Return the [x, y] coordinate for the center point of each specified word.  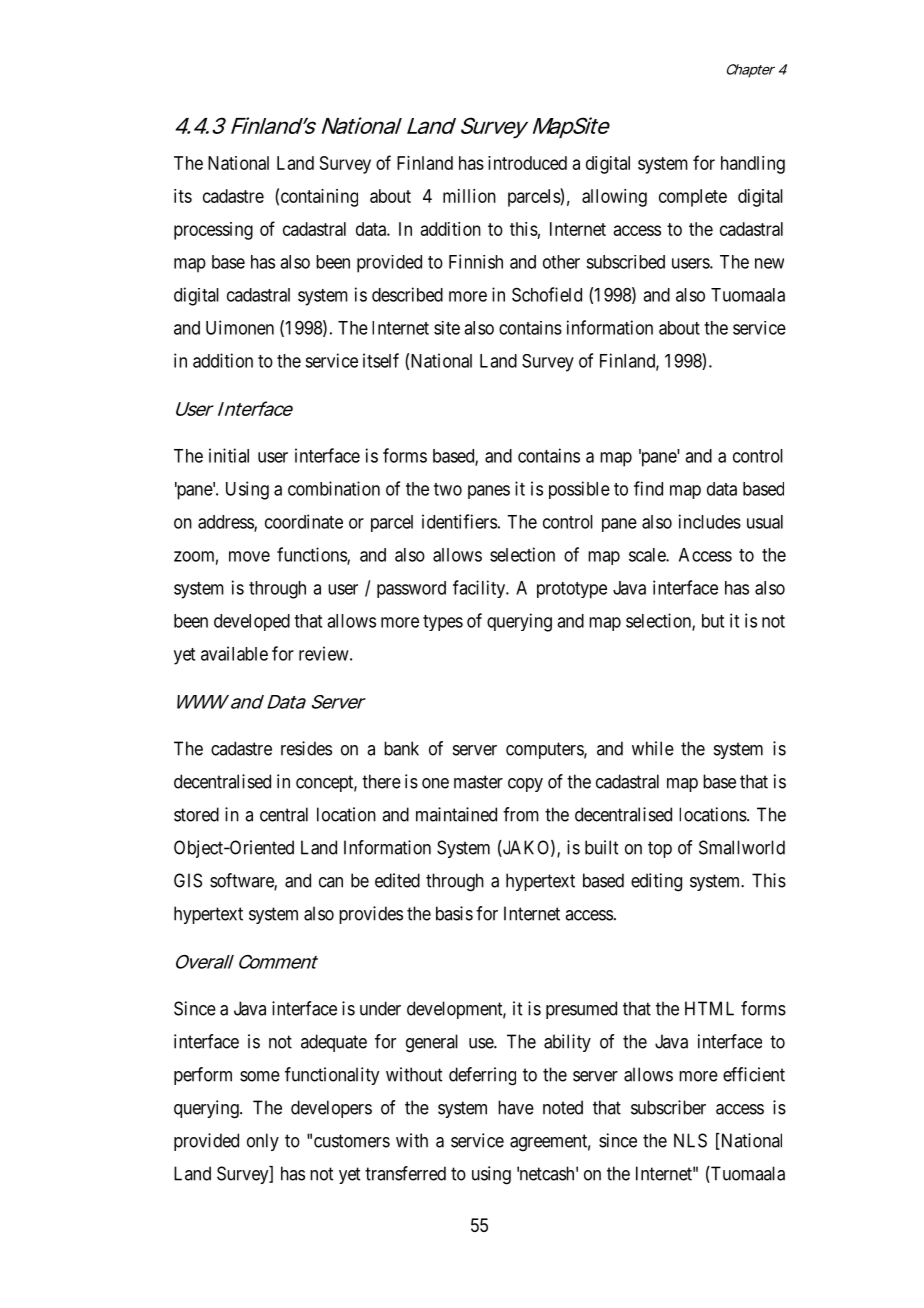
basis [454, 913]
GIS [188, 880]
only [263, 1142]
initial [229, 455]
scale [648, 555]
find [648, 488]
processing [213, 231]
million [469, 196]
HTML [709, 1008]
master [478, 782]
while [653, 748]
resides [306, 748]
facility [480, 589]
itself [381, 360]
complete [693, 198]
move [249, 556]
